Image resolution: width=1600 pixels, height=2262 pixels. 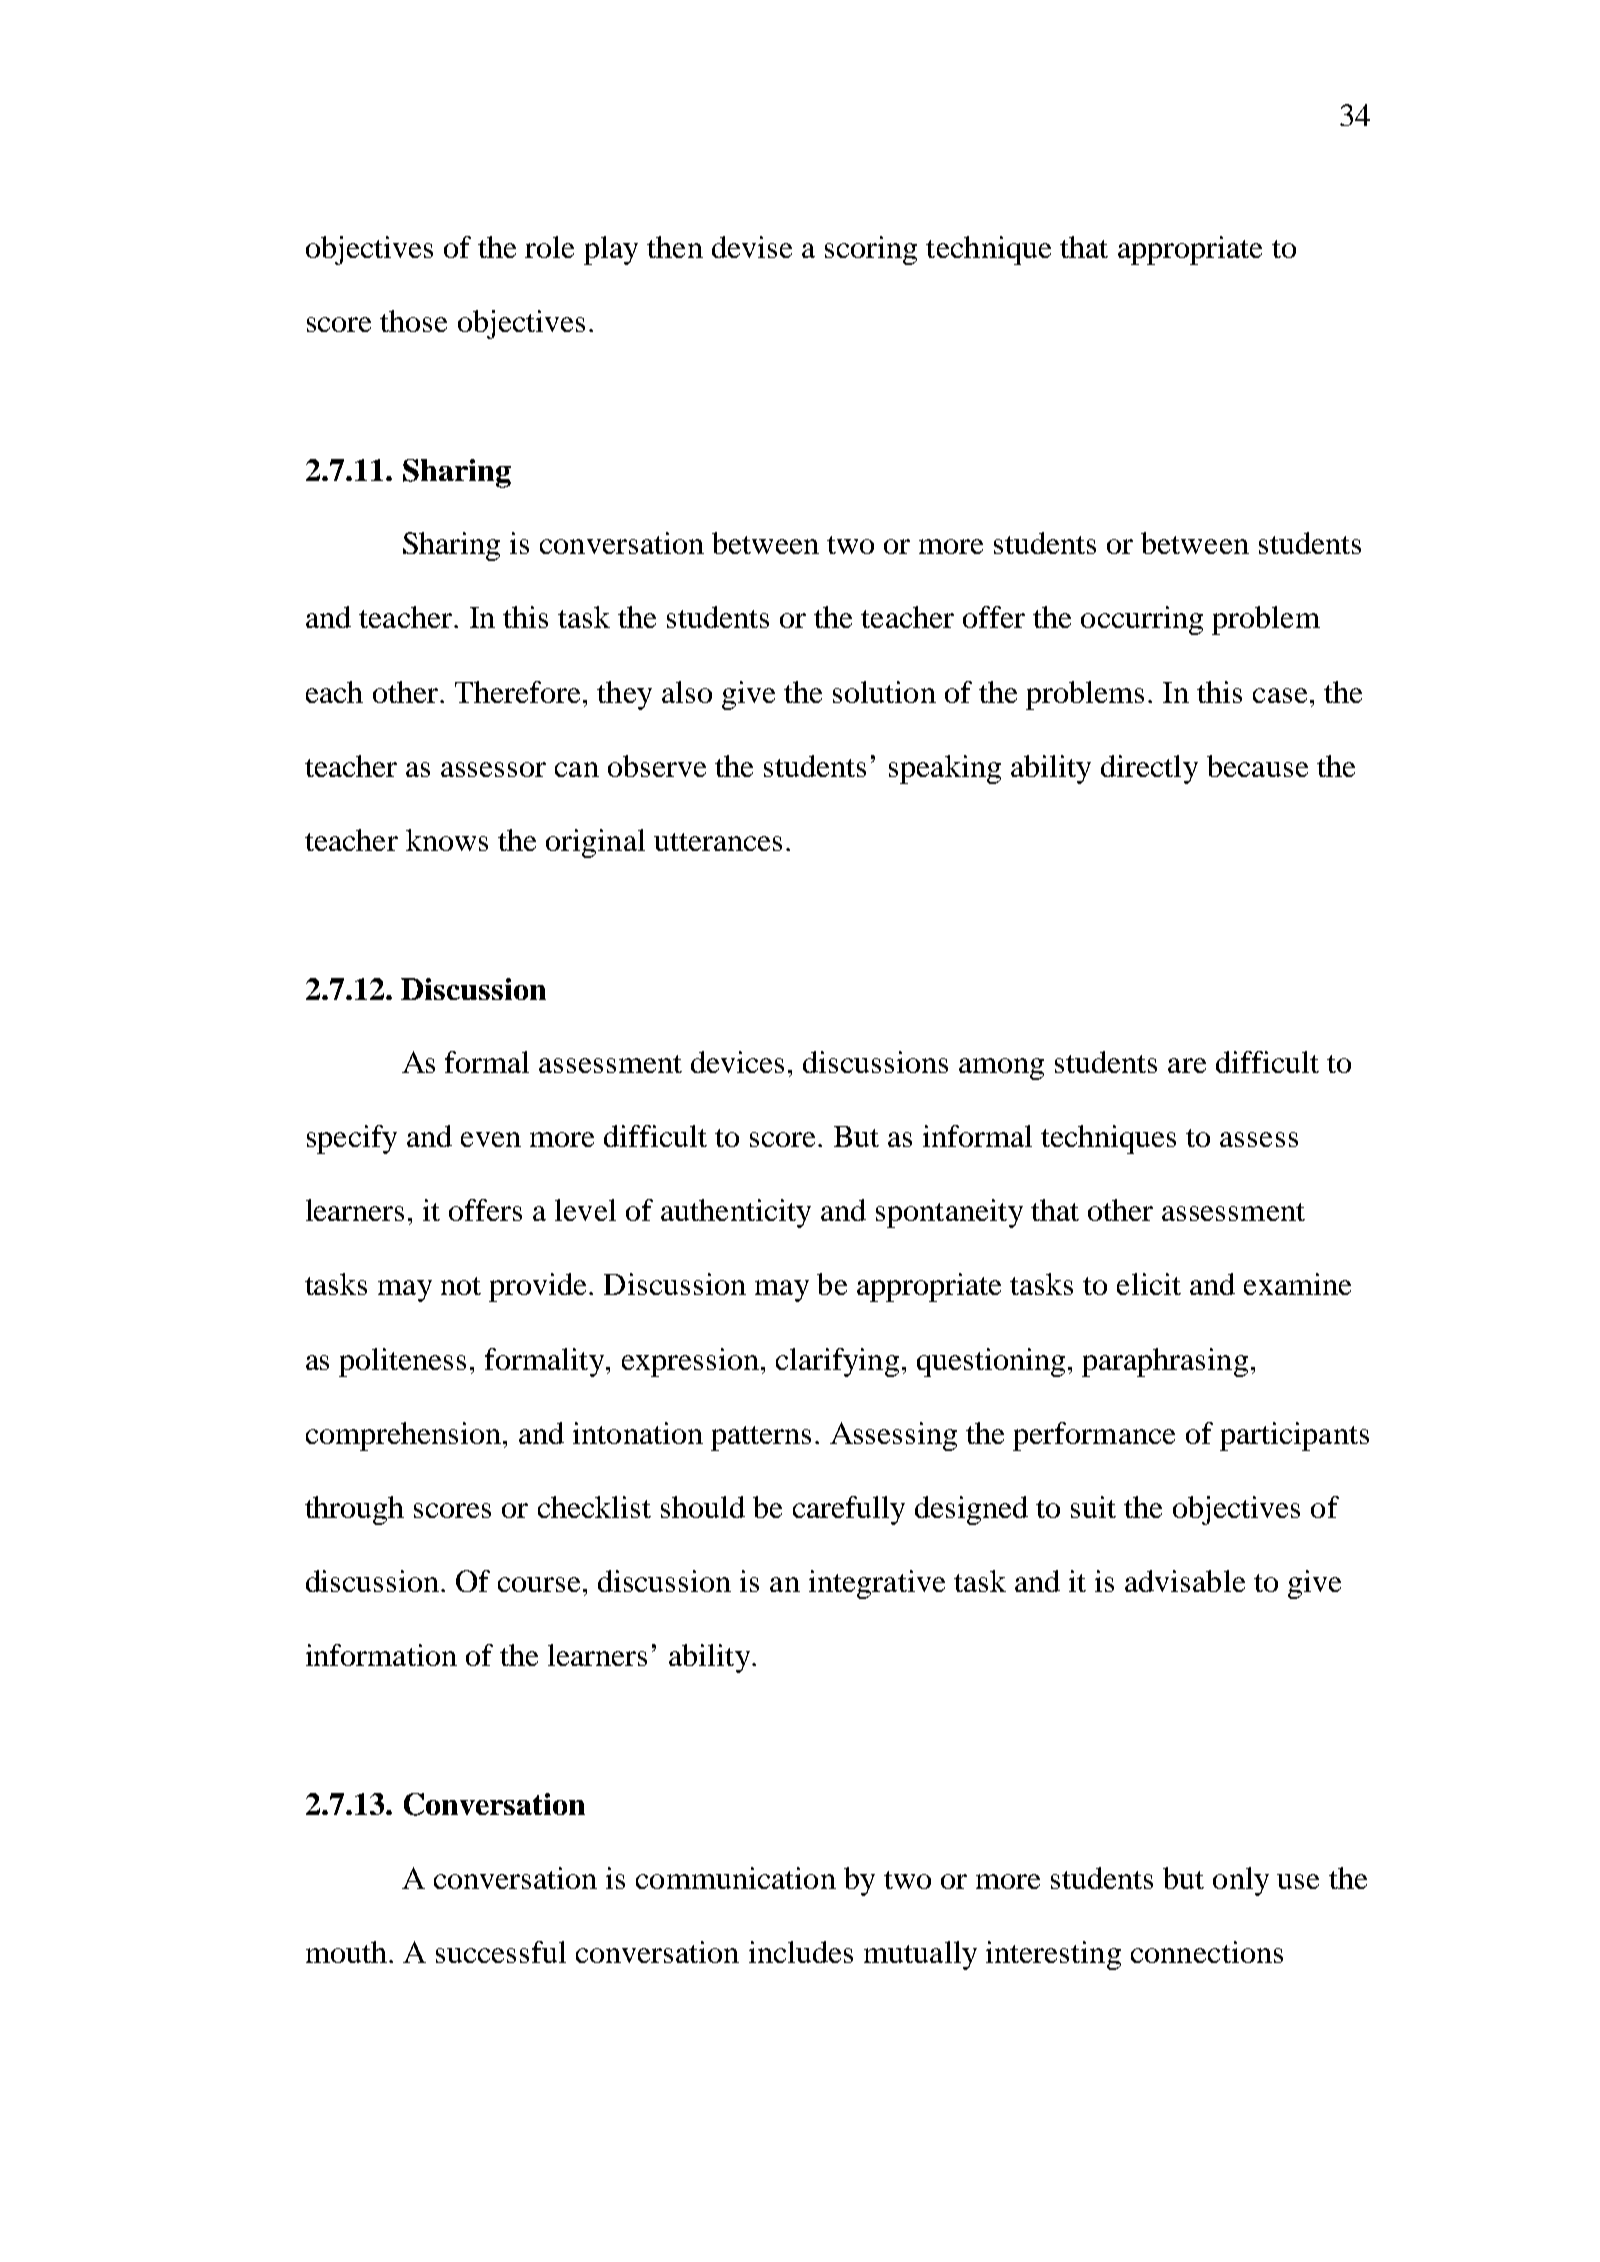 What do you see at coordinates (884, 692) in the image?
I see `solution` at bounding box center [884, 692].
